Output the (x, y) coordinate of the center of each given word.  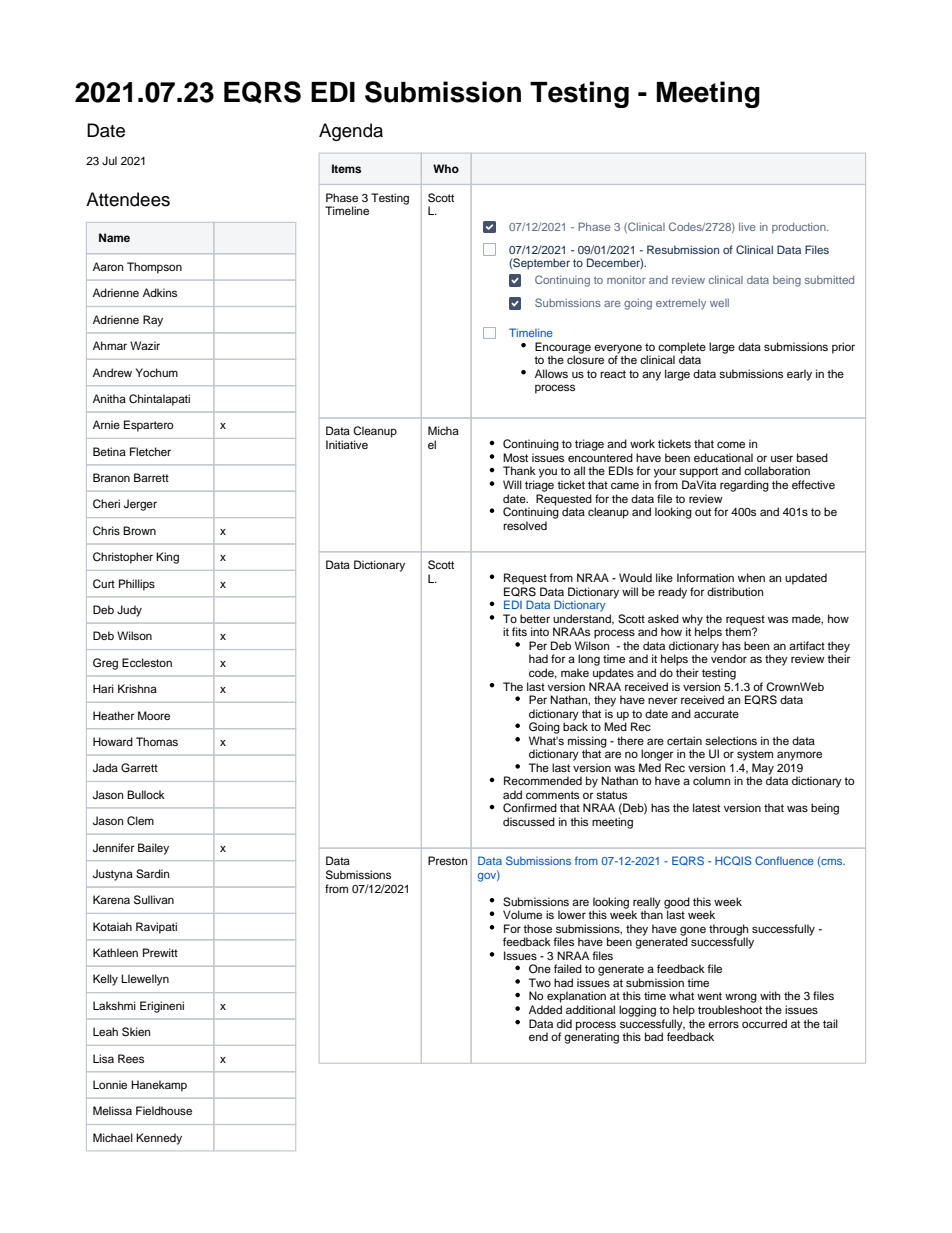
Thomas (157, 741)
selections (731, 740)
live (747, 227)
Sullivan (154, 900)
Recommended (543, 780)
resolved (525, 525)
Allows (551, 373)
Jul (109, 160)
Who (446, 168)
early (799, 375)
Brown (139, 530)
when (751, 577)
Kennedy (159, 1139)
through (728, 931)
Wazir (145, 345)
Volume (522, 914)
